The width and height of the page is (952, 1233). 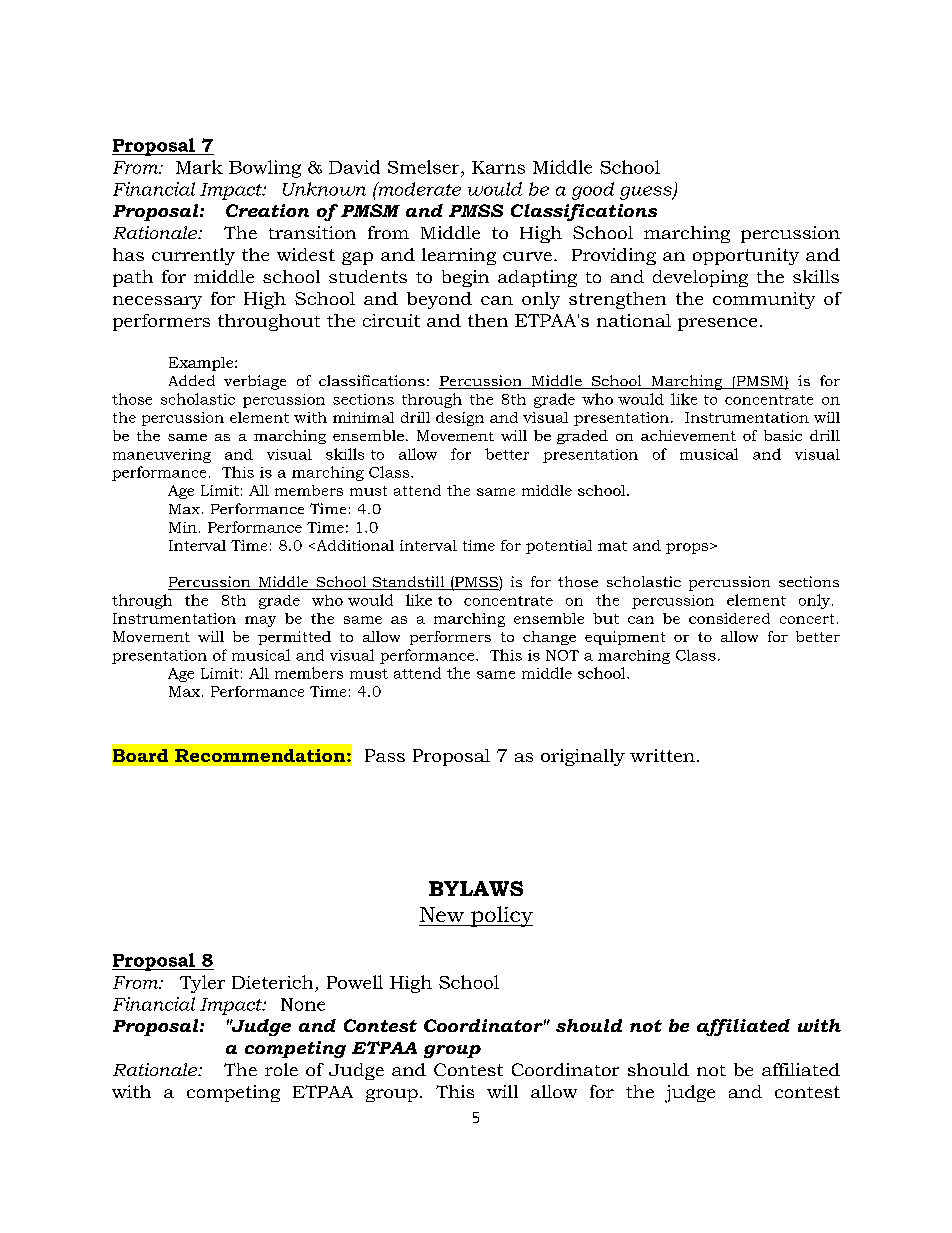 What do you see at coordinates (192, 380) in the page?
I see `Added` at bounding box center [192, 380].
